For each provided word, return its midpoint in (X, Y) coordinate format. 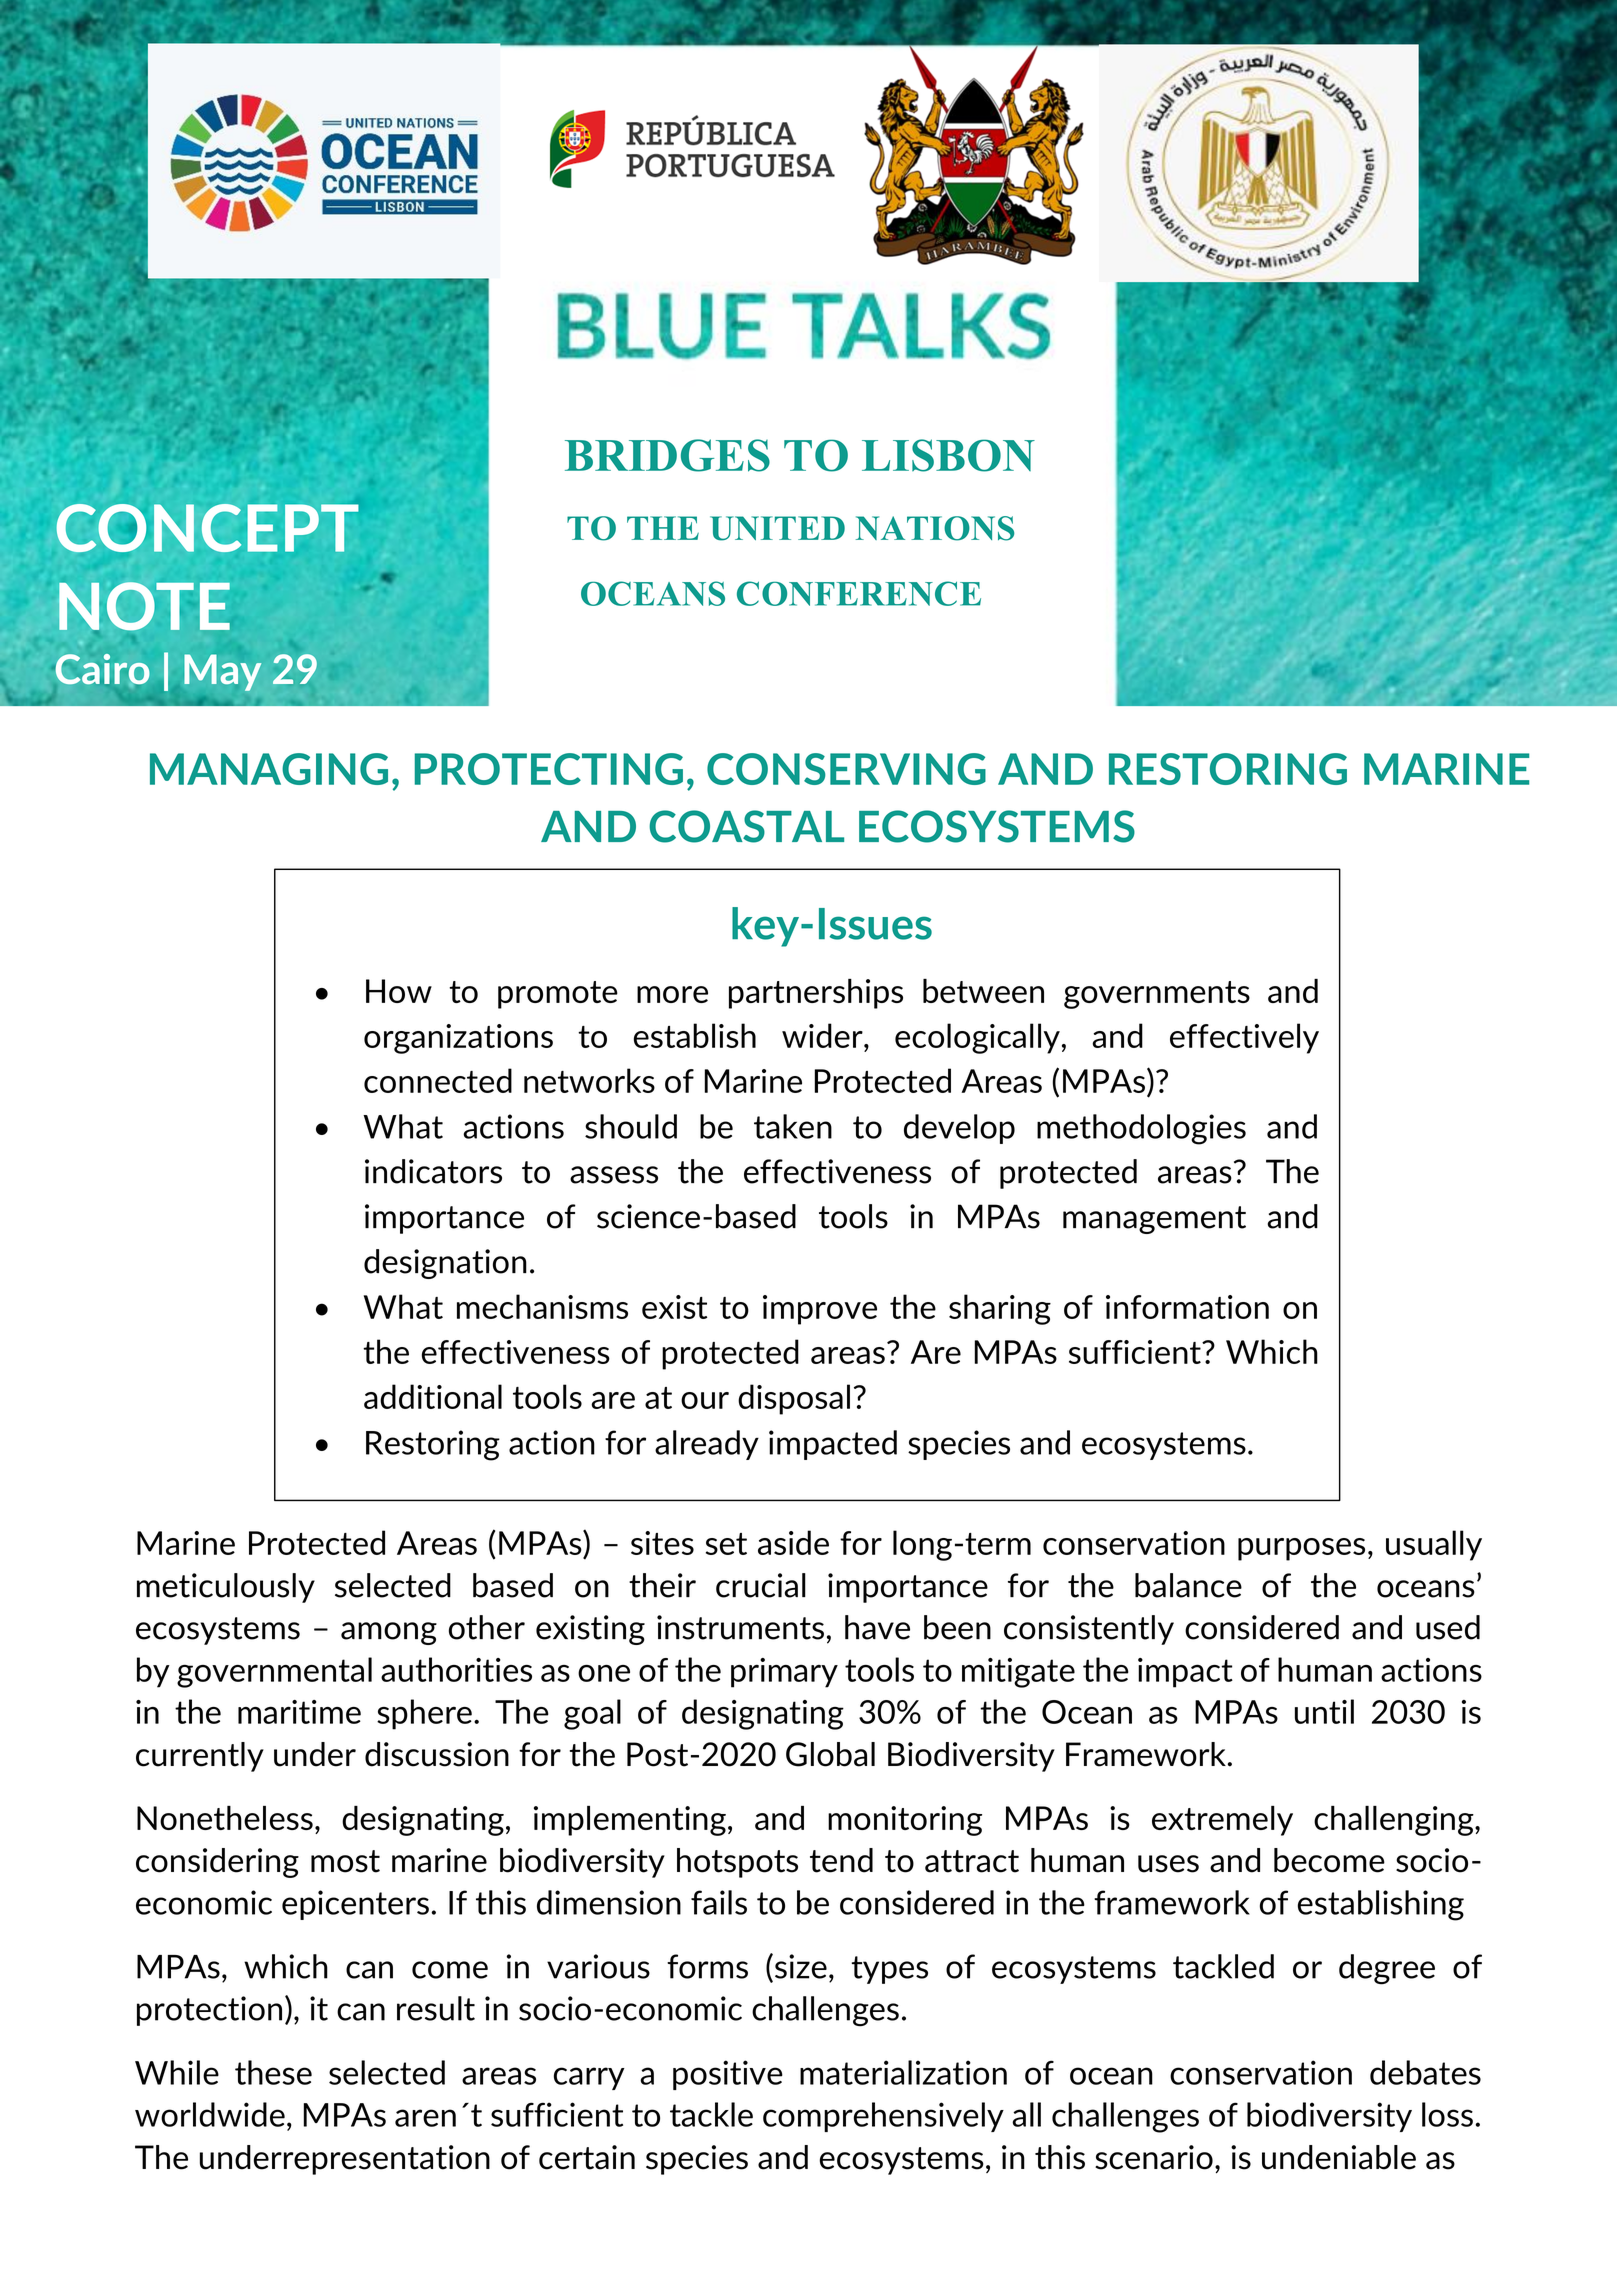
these (273, 2072)
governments (1157, 995)
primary (784, 1673)
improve (820, 1310)
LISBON (948, 455)
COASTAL (746, 826)
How (399, 991)
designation (445, 1264)
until (1324, 1711)
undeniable (1339, 2157)
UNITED (777, 528)
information (1187, 1307)
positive (728, 2075)
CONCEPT (207, 528)
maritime (299, 1712)
